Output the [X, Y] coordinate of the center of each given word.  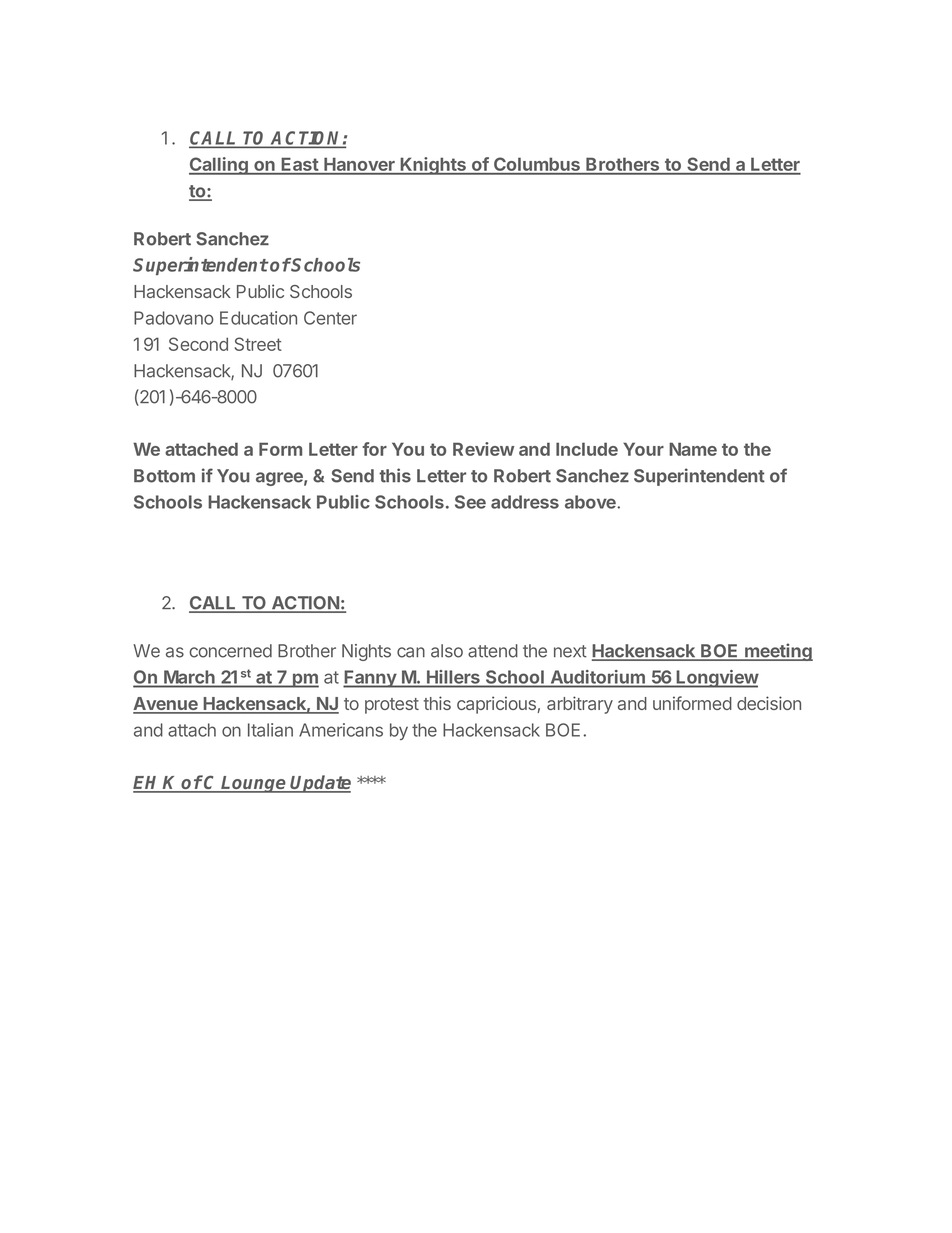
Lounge [254, 784]
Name [693, 449]
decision [769, 703]
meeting [778, 652]
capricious [497, 705]
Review [483, 449]
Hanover [359, 165]
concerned [230, 651]
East [300, 165]
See [470, 502]
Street [258, 344]
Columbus [537, 165]
